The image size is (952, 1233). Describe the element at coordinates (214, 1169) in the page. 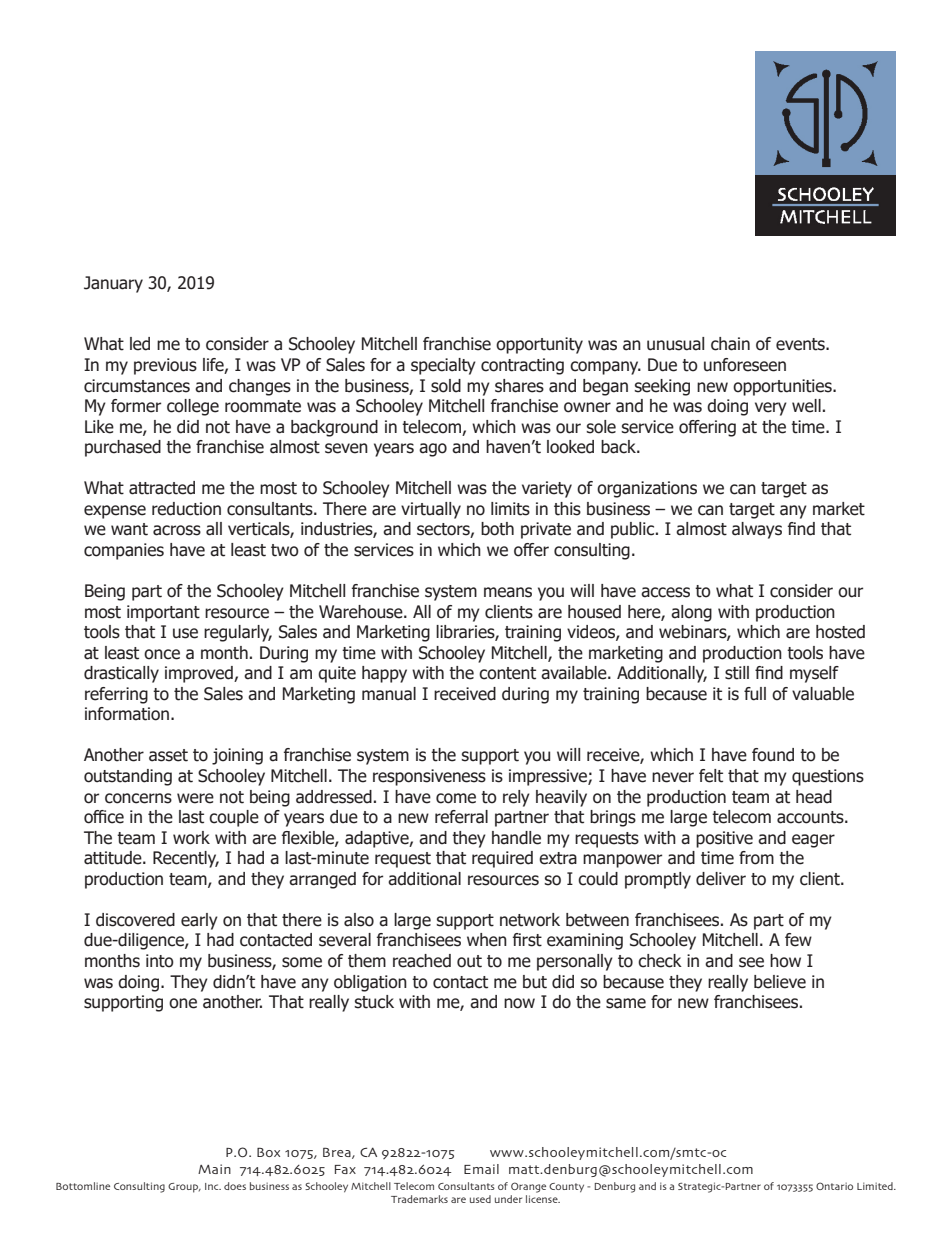

I see `Main` at that location.
